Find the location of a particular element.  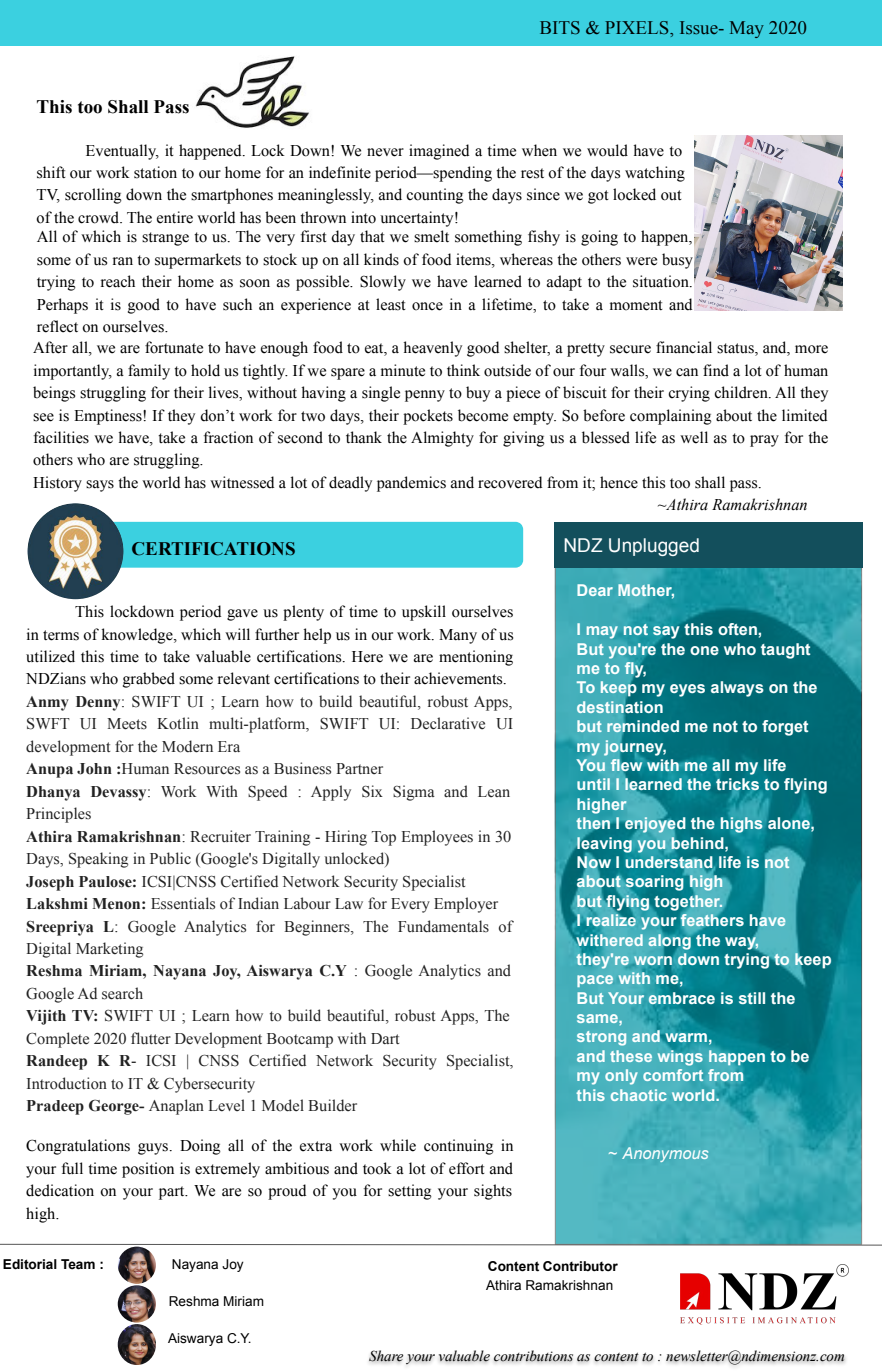

Speaking is located at coordinates (98, 860).
